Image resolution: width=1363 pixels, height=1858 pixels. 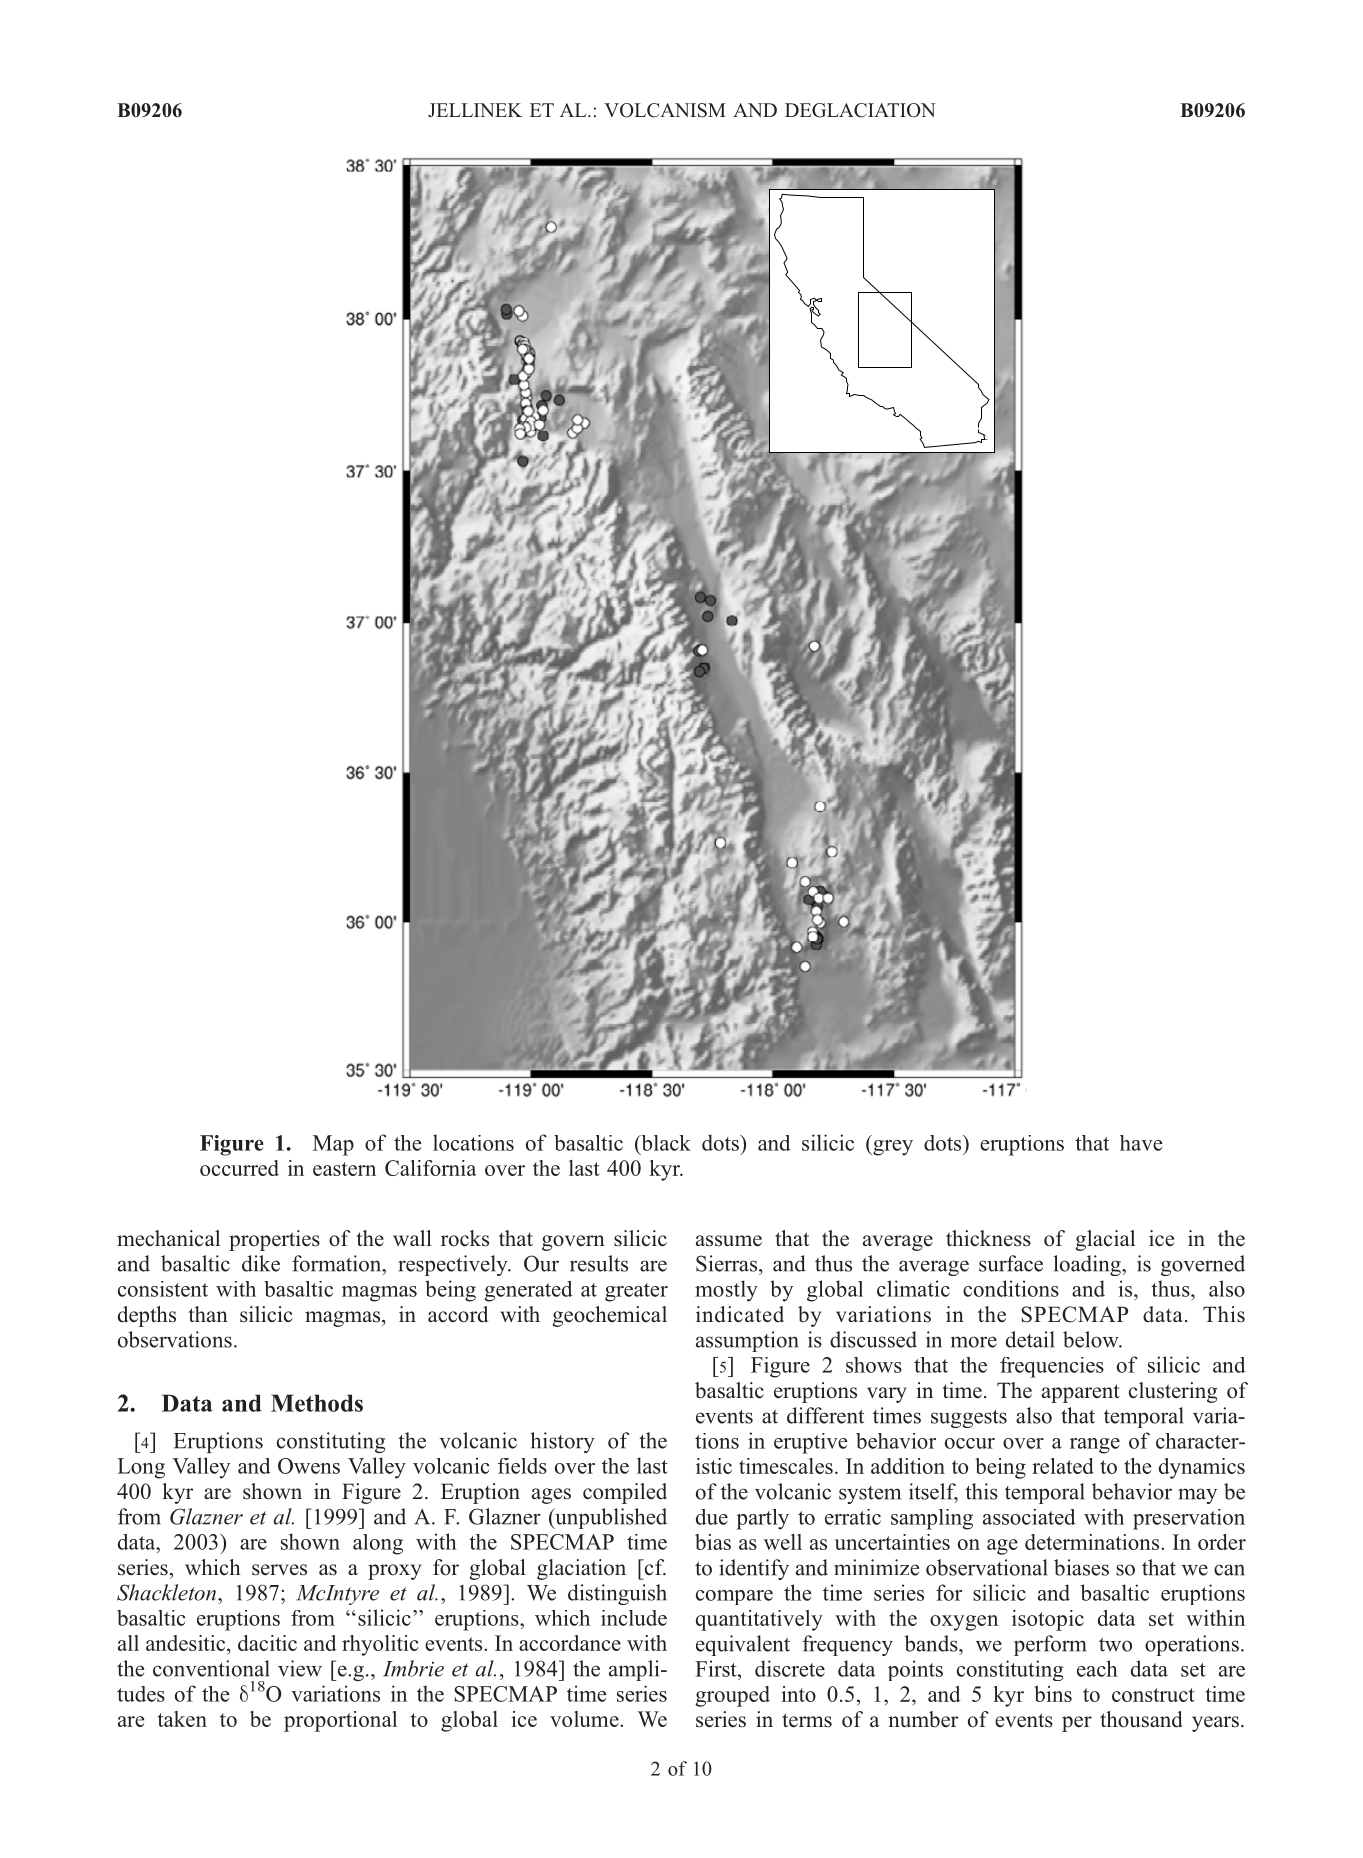 What do you see at coordinates (344, 1169) in the screenshot?
I see `eastern` at bounding box center [344, 1169].
